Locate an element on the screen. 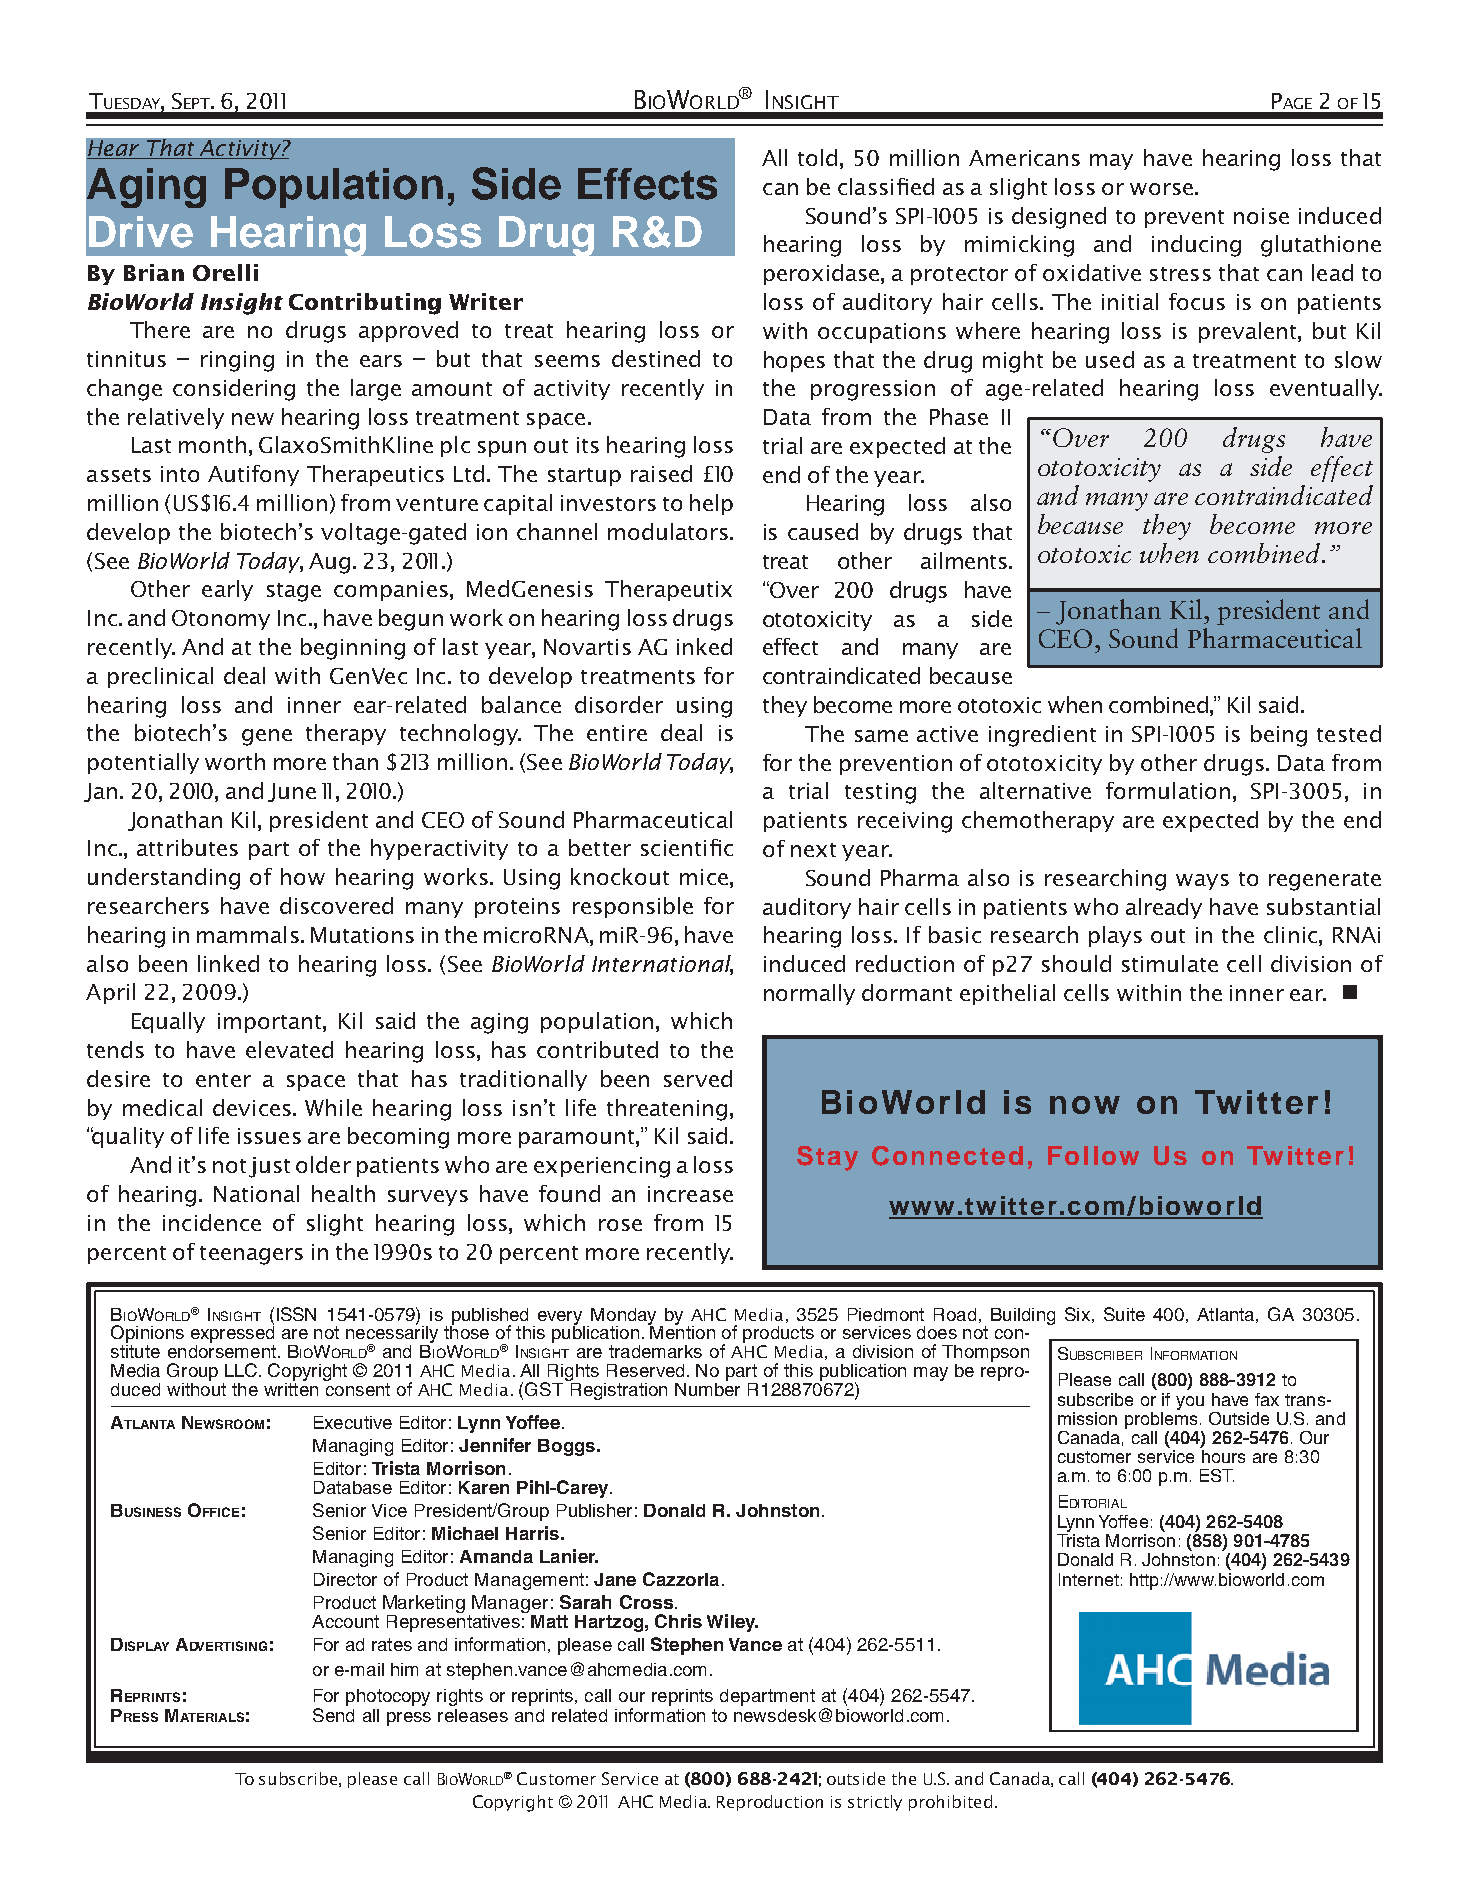 The image size is (1469, 1900). entire is located at coordinates (617, 733).
